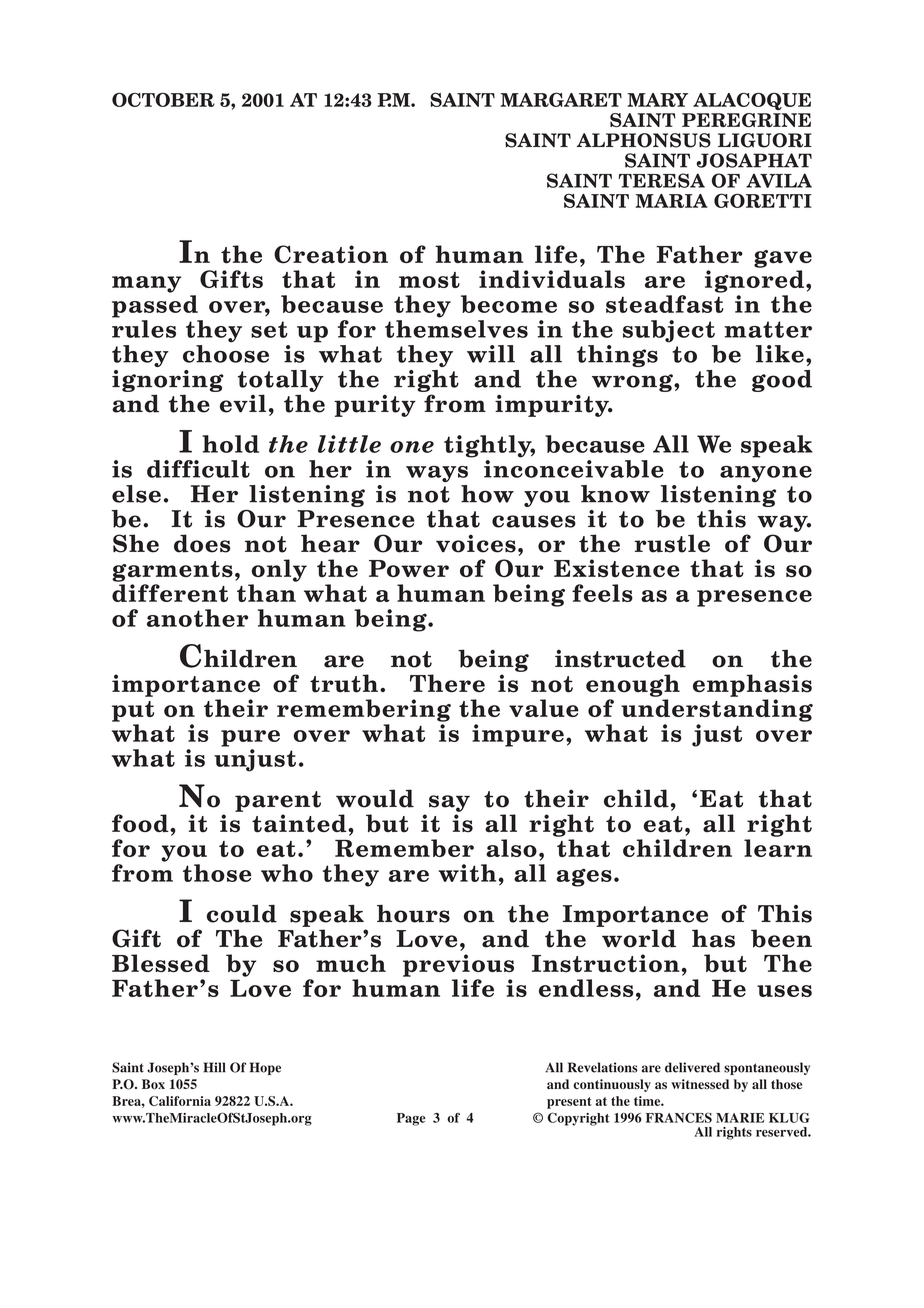 This screenshot has width=924, height=1308. Describe the element at coordinates (700, 1084) in the screenshot. I see `witnessed` at that location.
